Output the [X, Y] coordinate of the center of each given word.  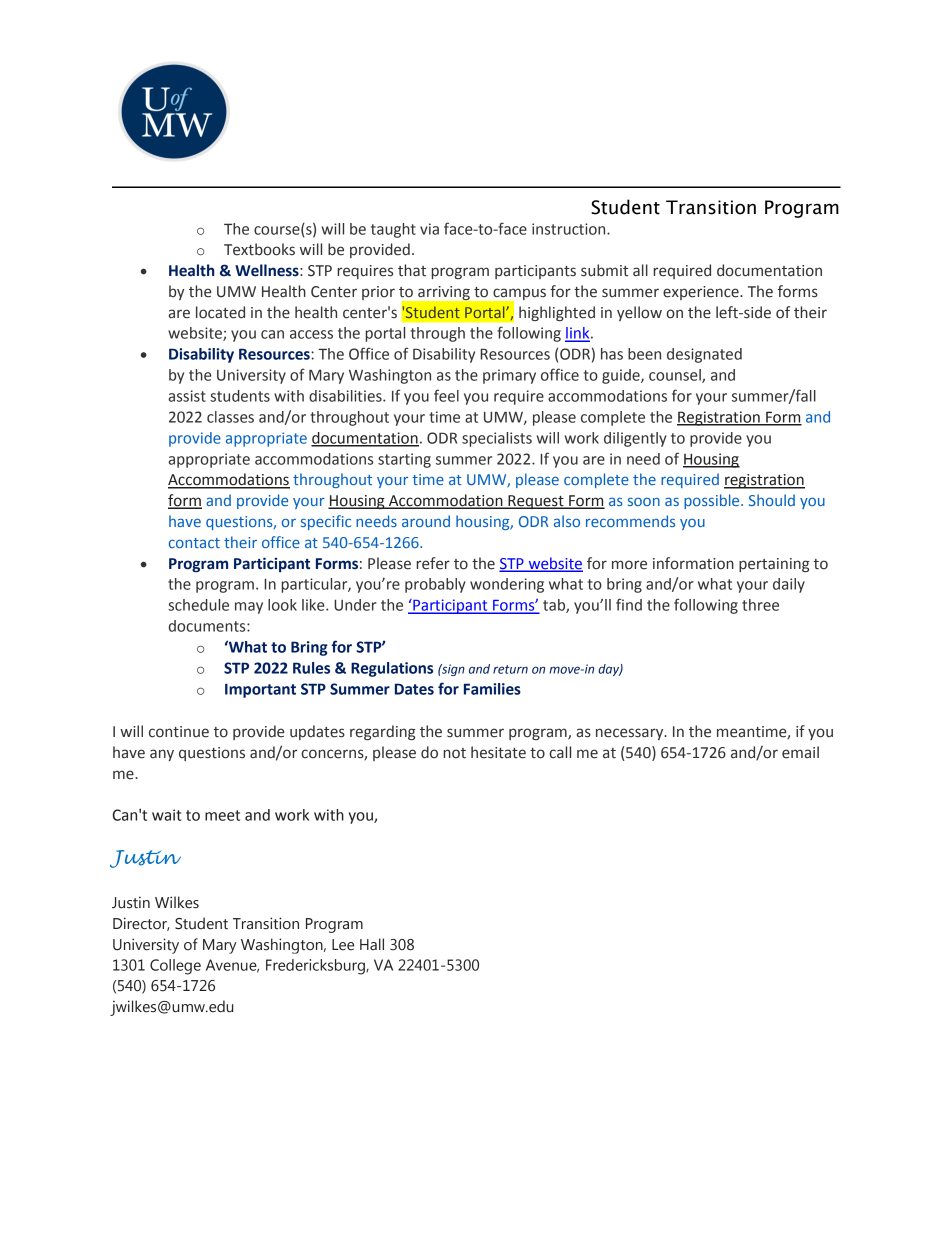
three [760, 605]
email [800, 752]
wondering [507, 585]
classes [230, 417]
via [429, 229]
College [175, 967]
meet [222, 815]
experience [702, 293]
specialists [497, 439]
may [249, 608]
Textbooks [259, 249]
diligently [635, 439]
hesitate [498, 752]
